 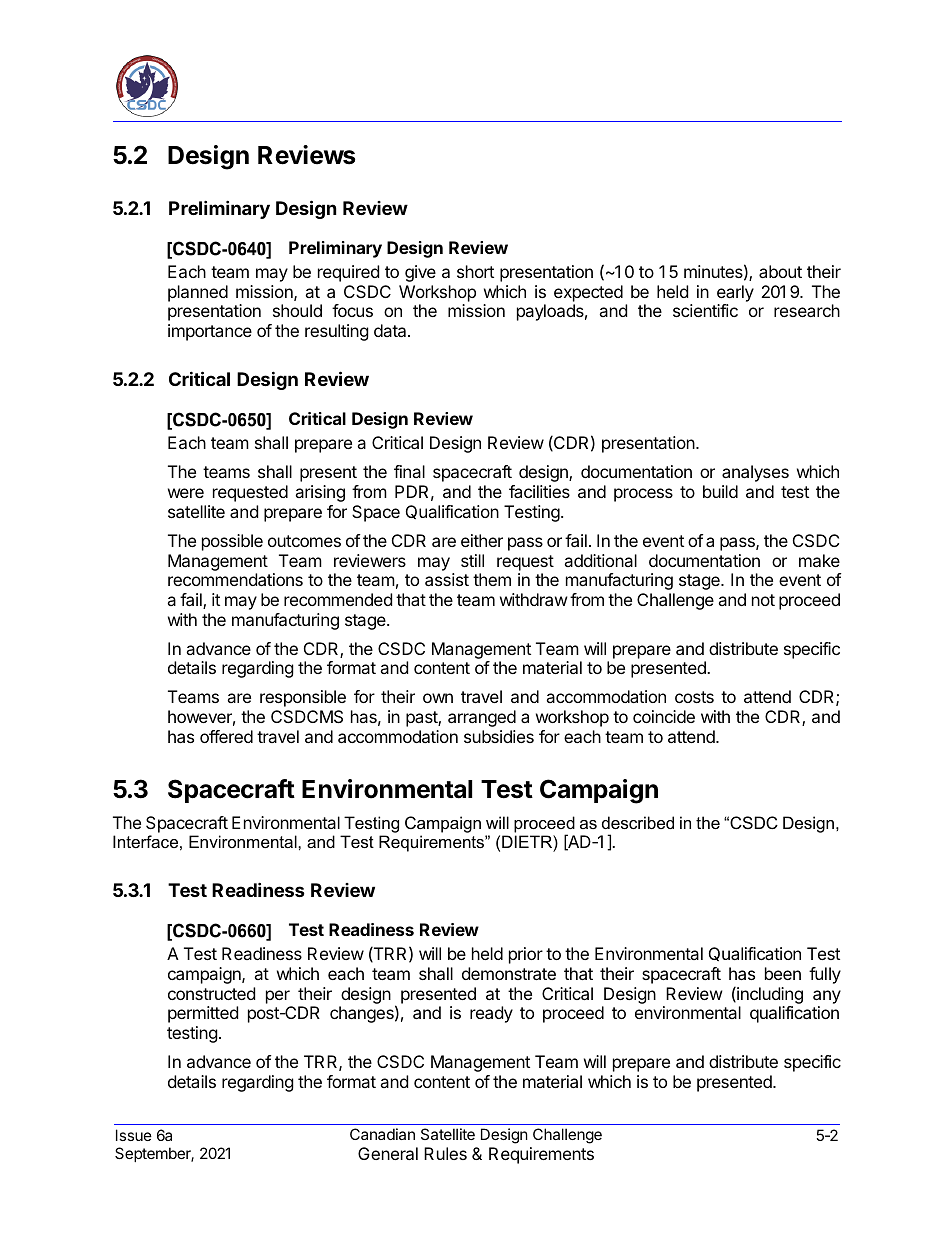 I want to click on short, so click(x=475, y=271).
